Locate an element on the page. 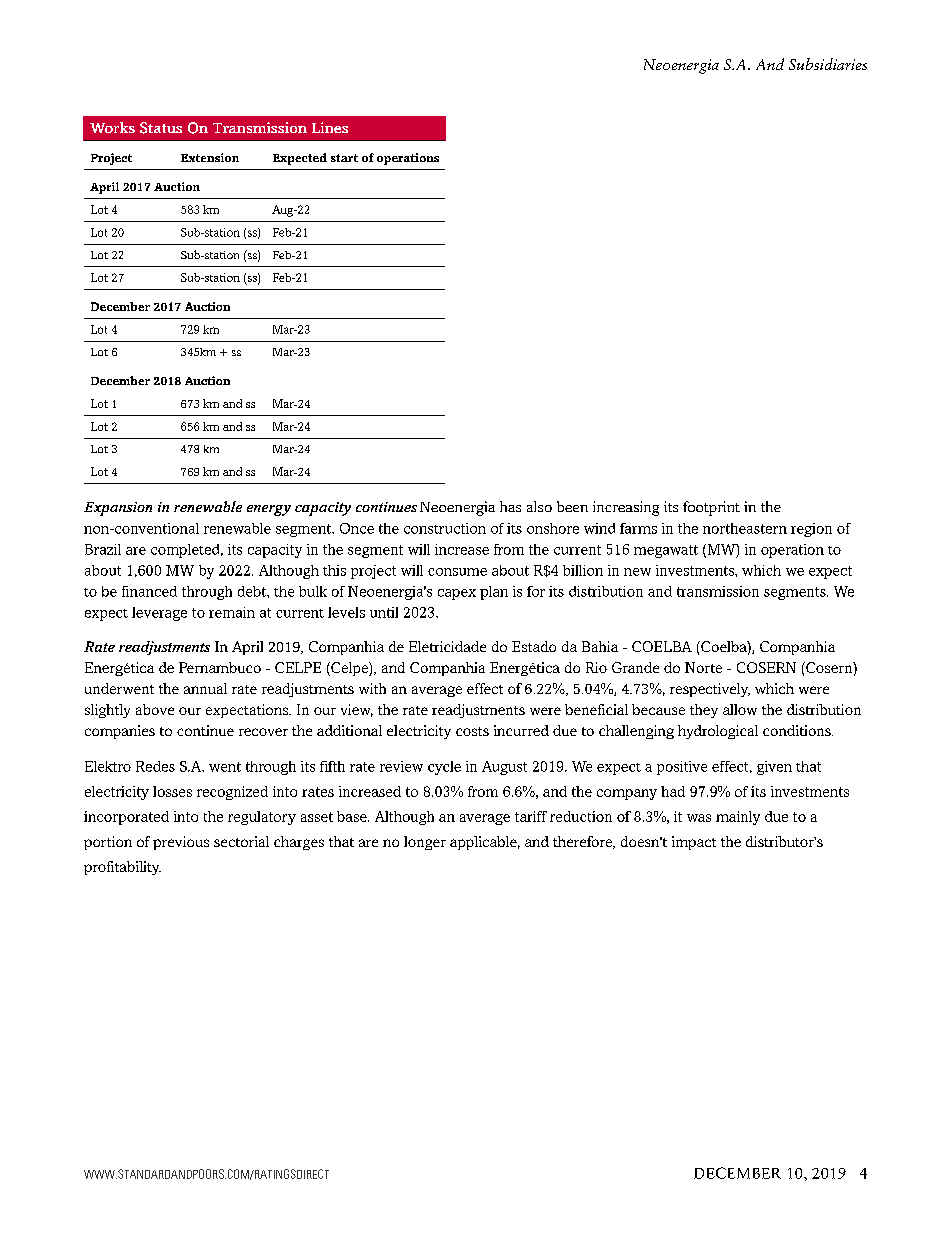  Lines is located at coordinates (330, 127).
